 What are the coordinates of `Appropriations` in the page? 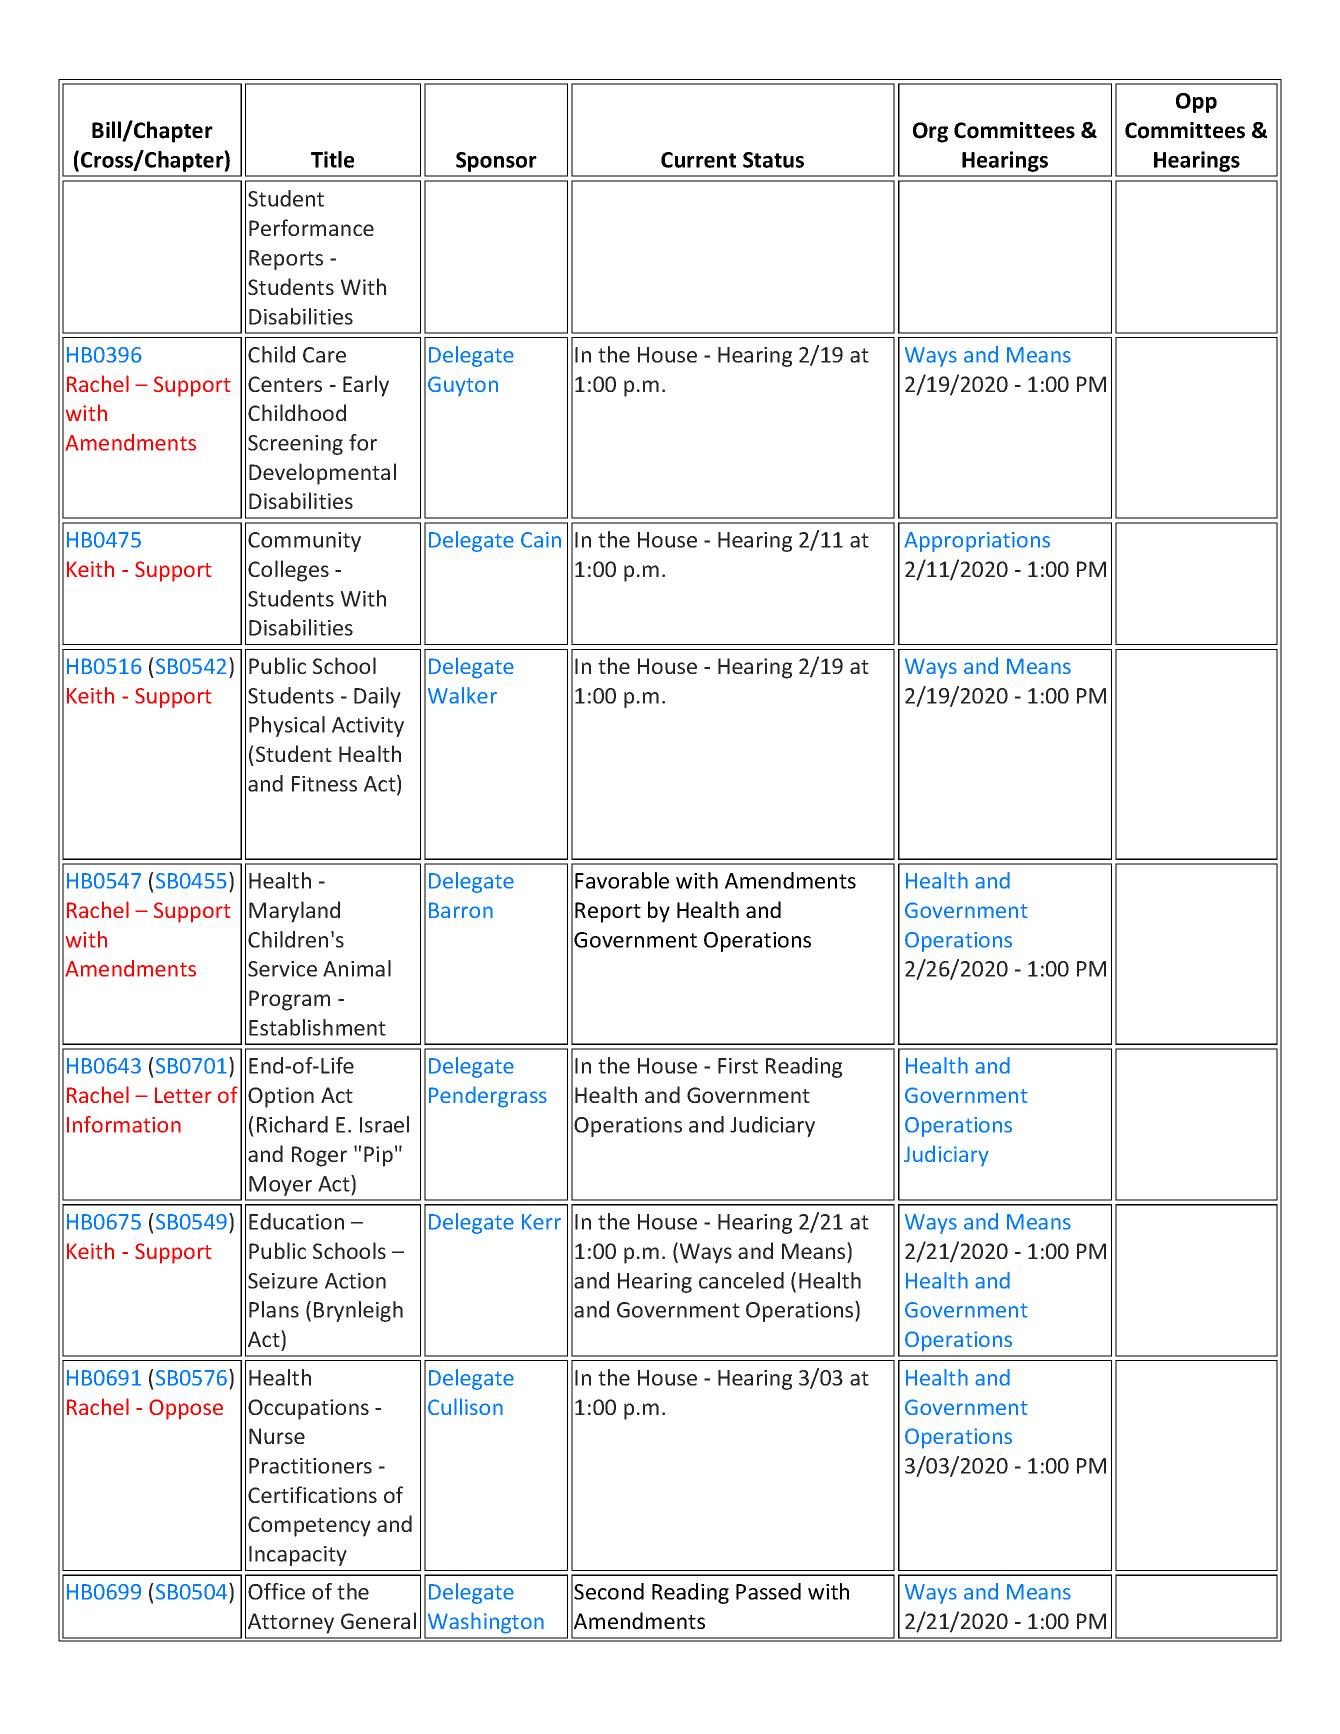 It's located at (977, 542).
